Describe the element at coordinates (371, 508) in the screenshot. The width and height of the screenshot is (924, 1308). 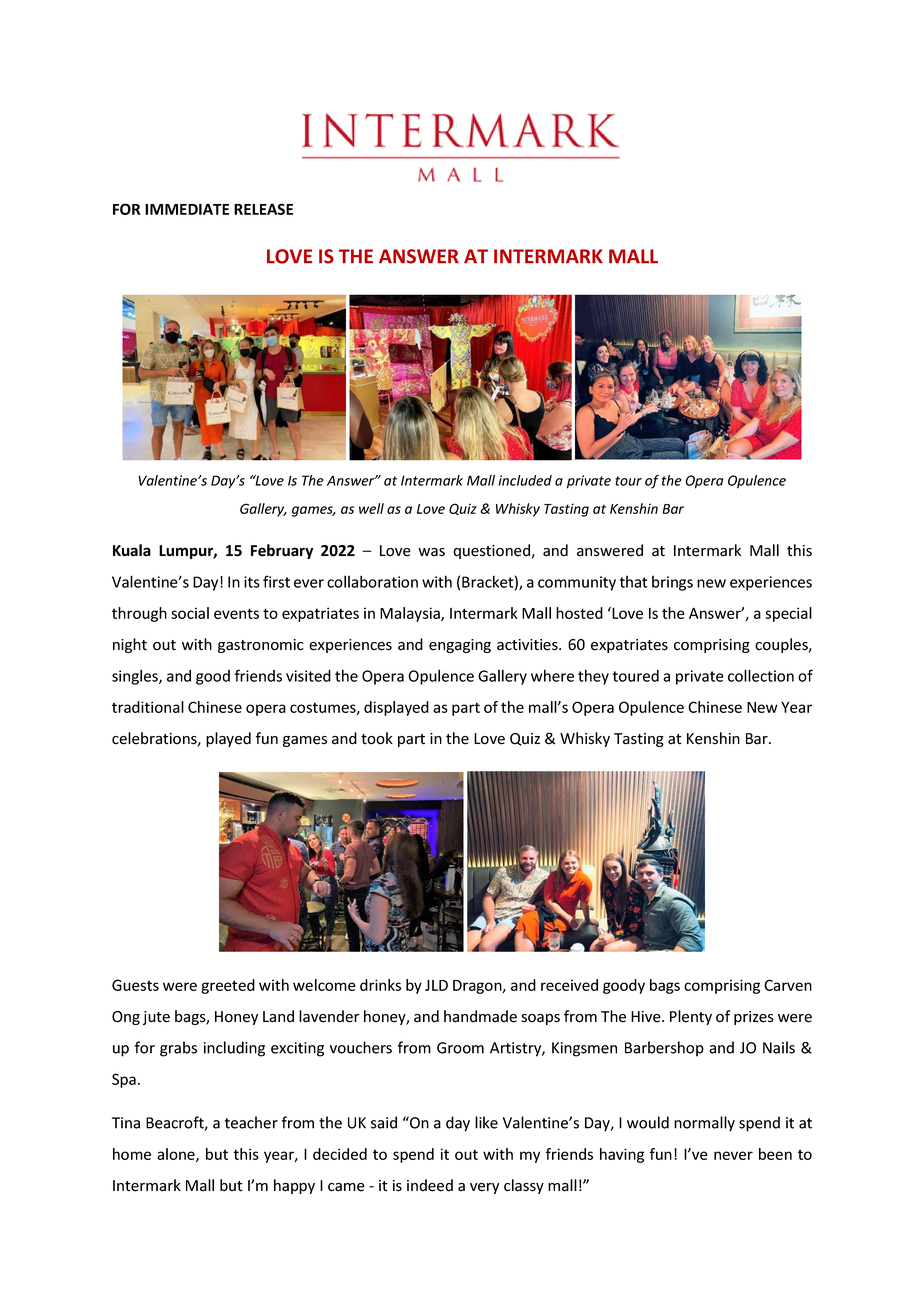
I see `well` at that location.
